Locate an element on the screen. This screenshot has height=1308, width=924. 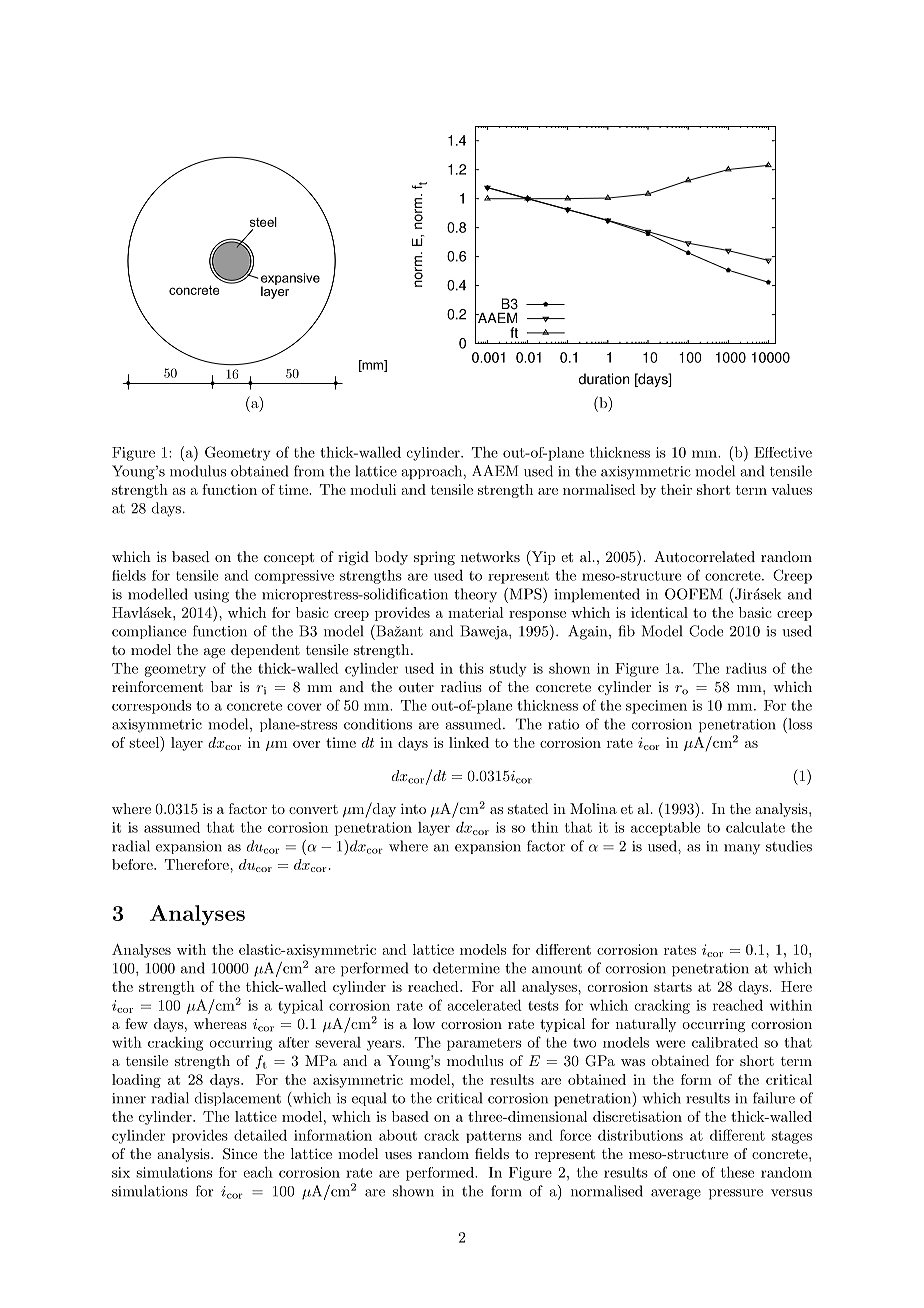
specimen is located at coordinates (656, 707).
